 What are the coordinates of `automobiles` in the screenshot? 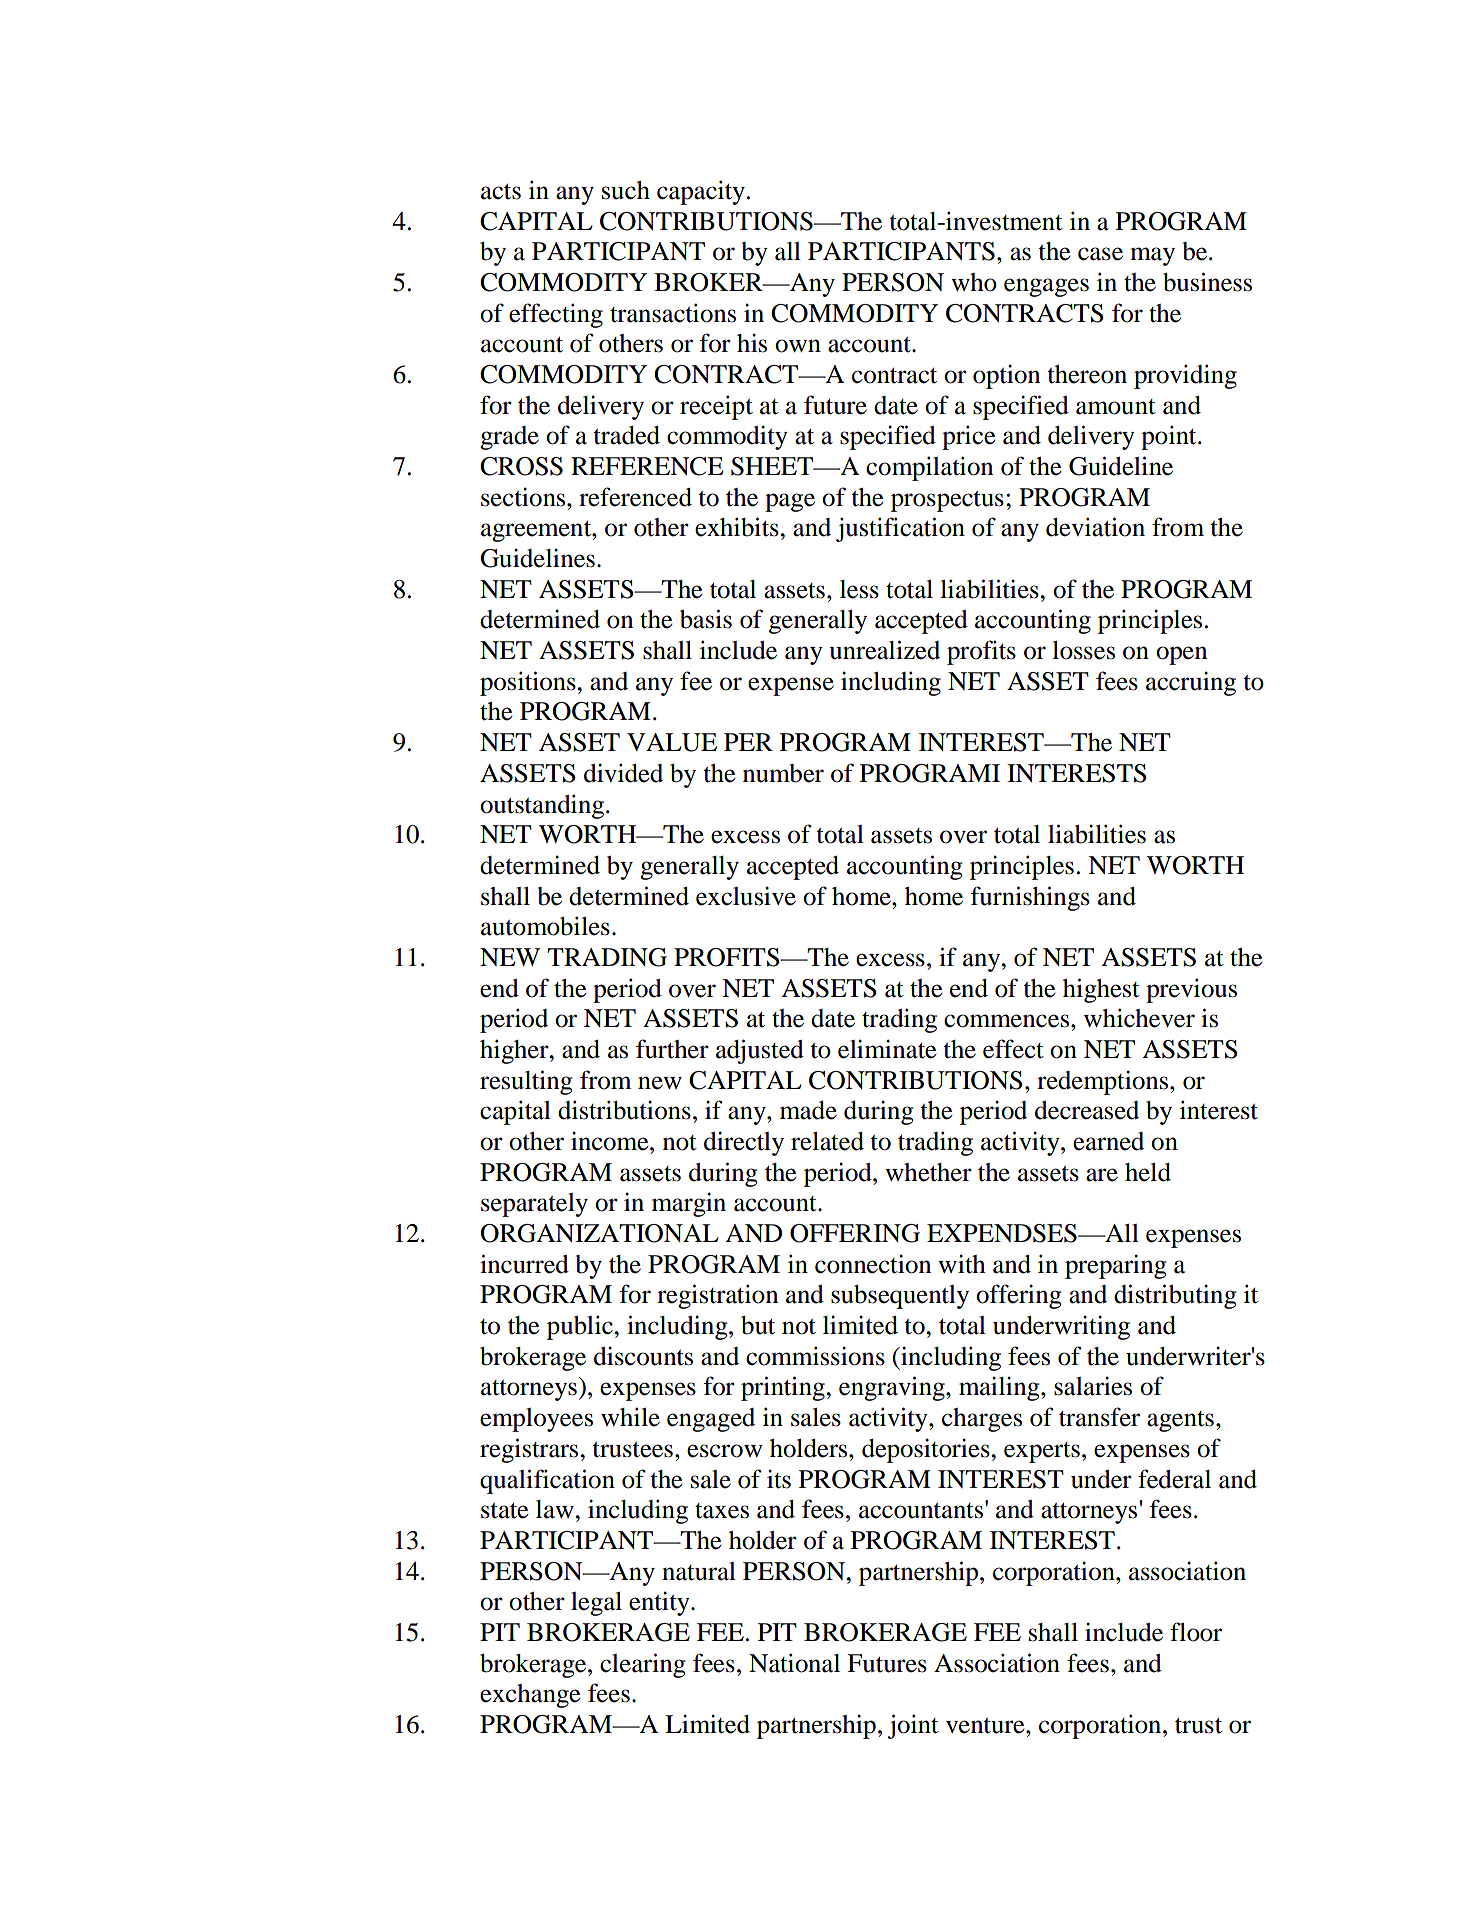 It's located at (545, 926).
